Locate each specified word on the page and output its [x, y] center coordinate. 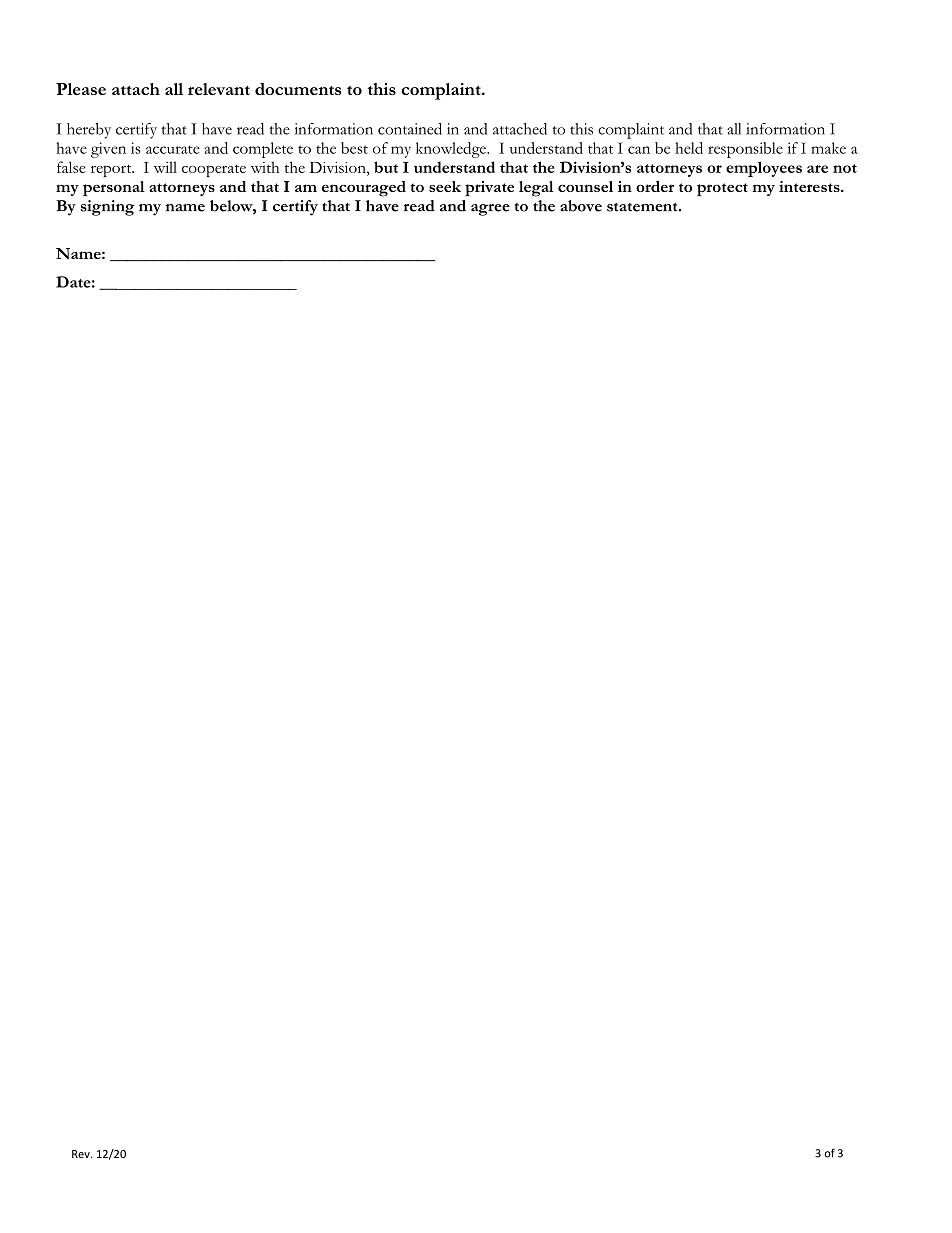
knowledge [452, 150]
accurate [173, 149]
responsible [745, 150]
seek [445, 186]
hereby [89, 131]
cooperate [214, 170]
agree [490, 210]
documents [298, 89]
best [354, 148]
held [689, 148]
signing [108, 208]
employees [764, 169]
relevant [219, 89]
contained [410, 129]
